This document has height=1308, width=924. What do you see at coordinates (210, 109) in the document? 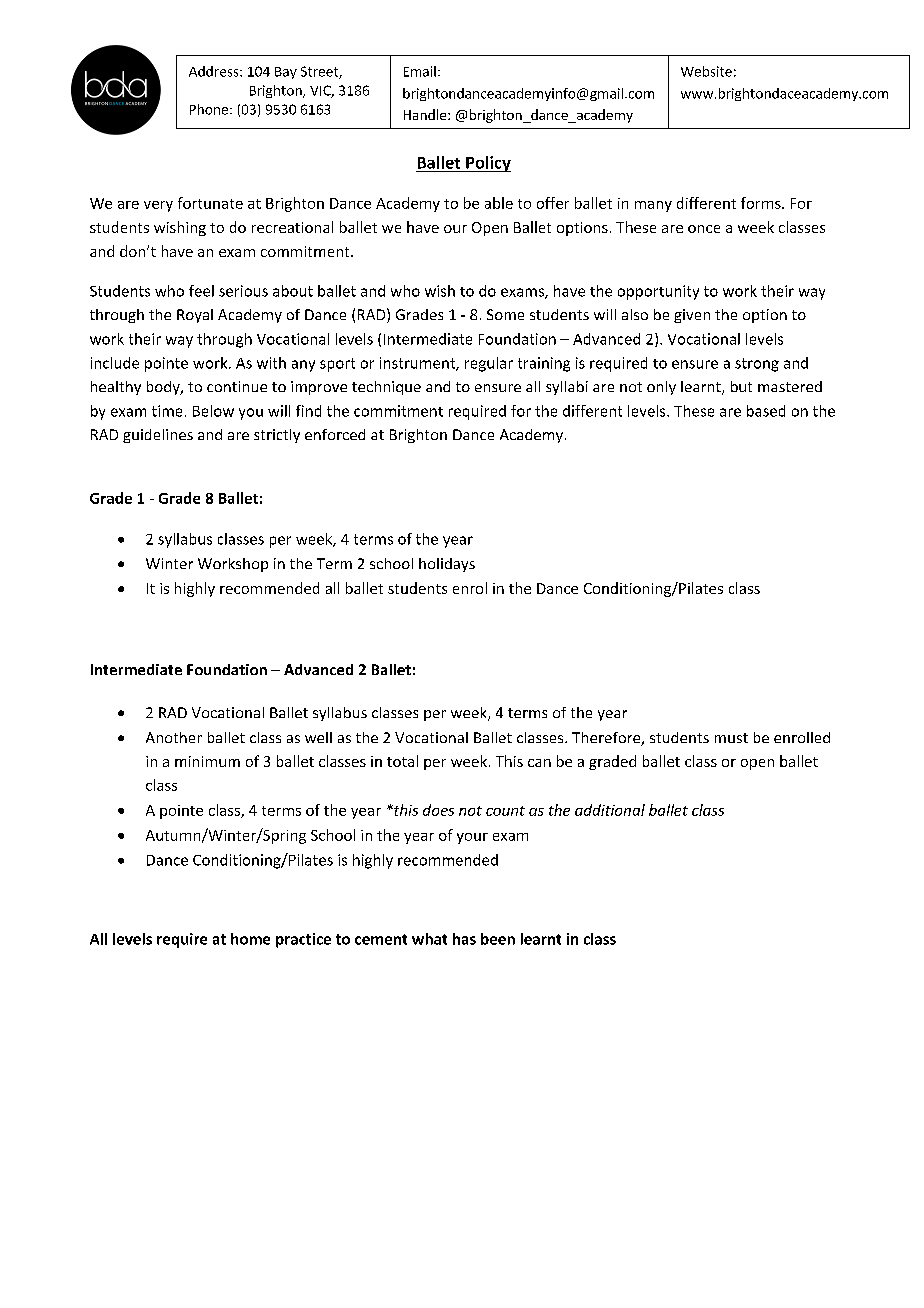
I see `Phone` at bounding box center [210, 109].
